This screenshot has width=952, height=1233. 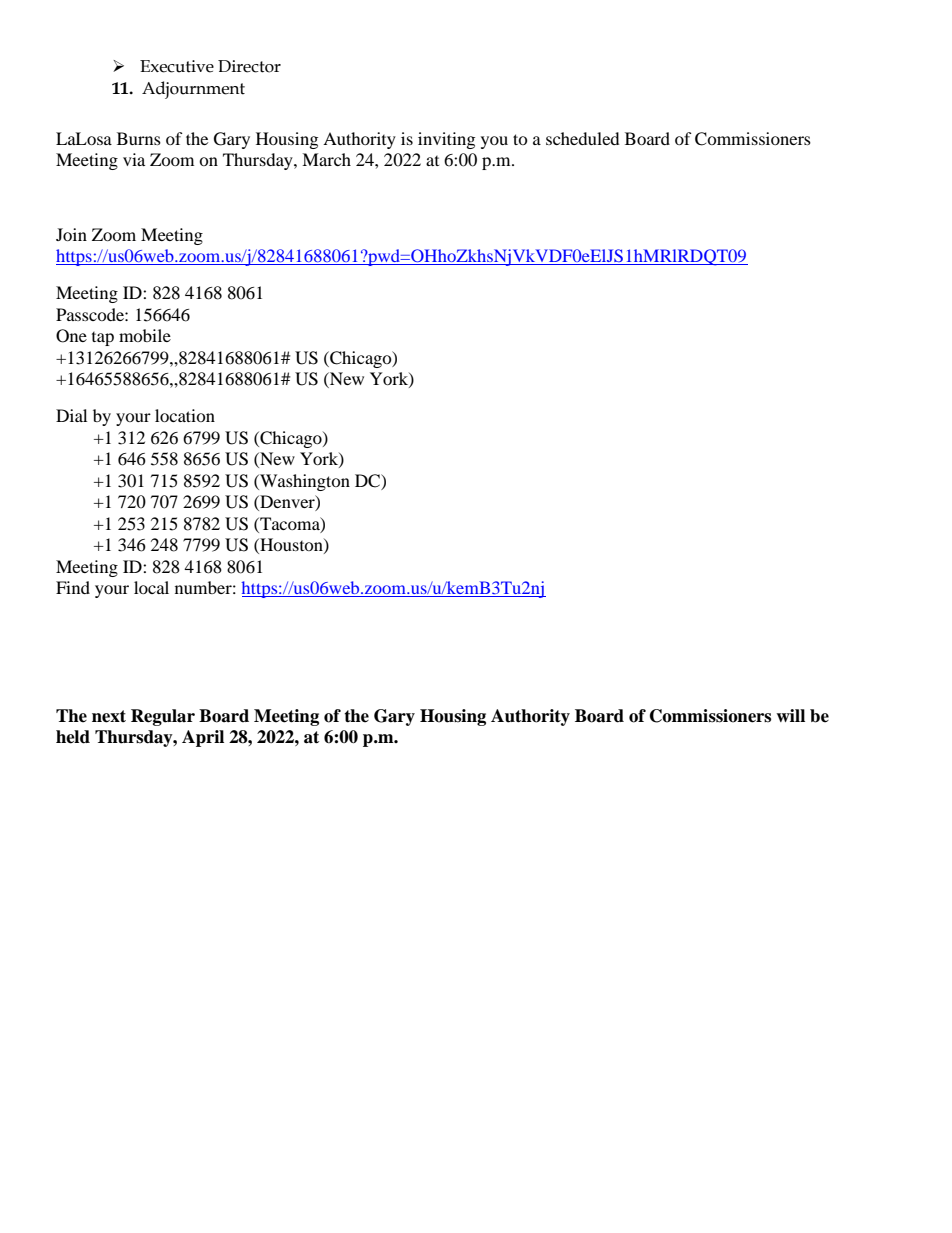 I want to click on Washington, so click(x=304, y=482).
